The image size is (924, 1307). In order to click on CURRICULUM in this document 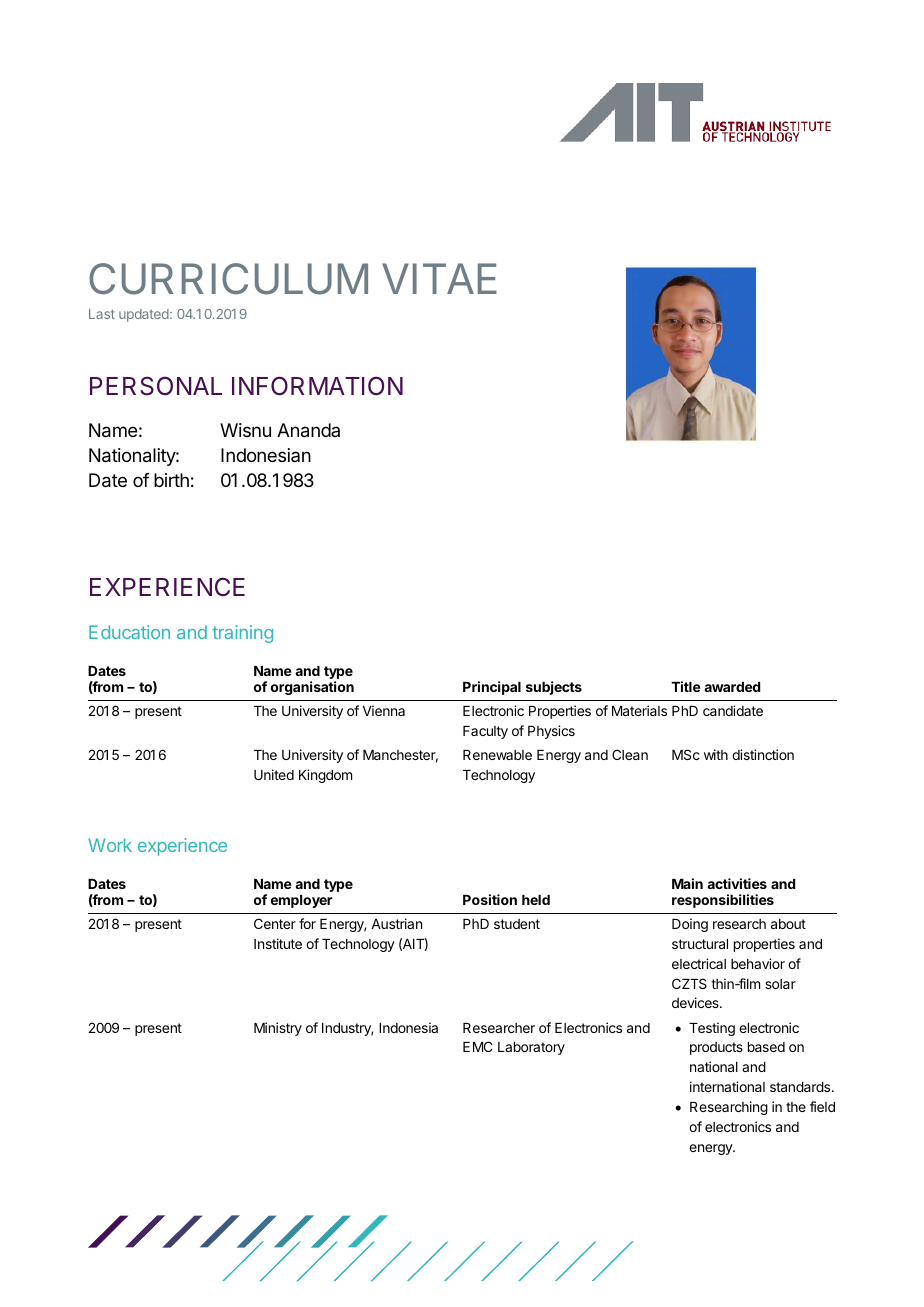, I will do `click(228, 279)`.
